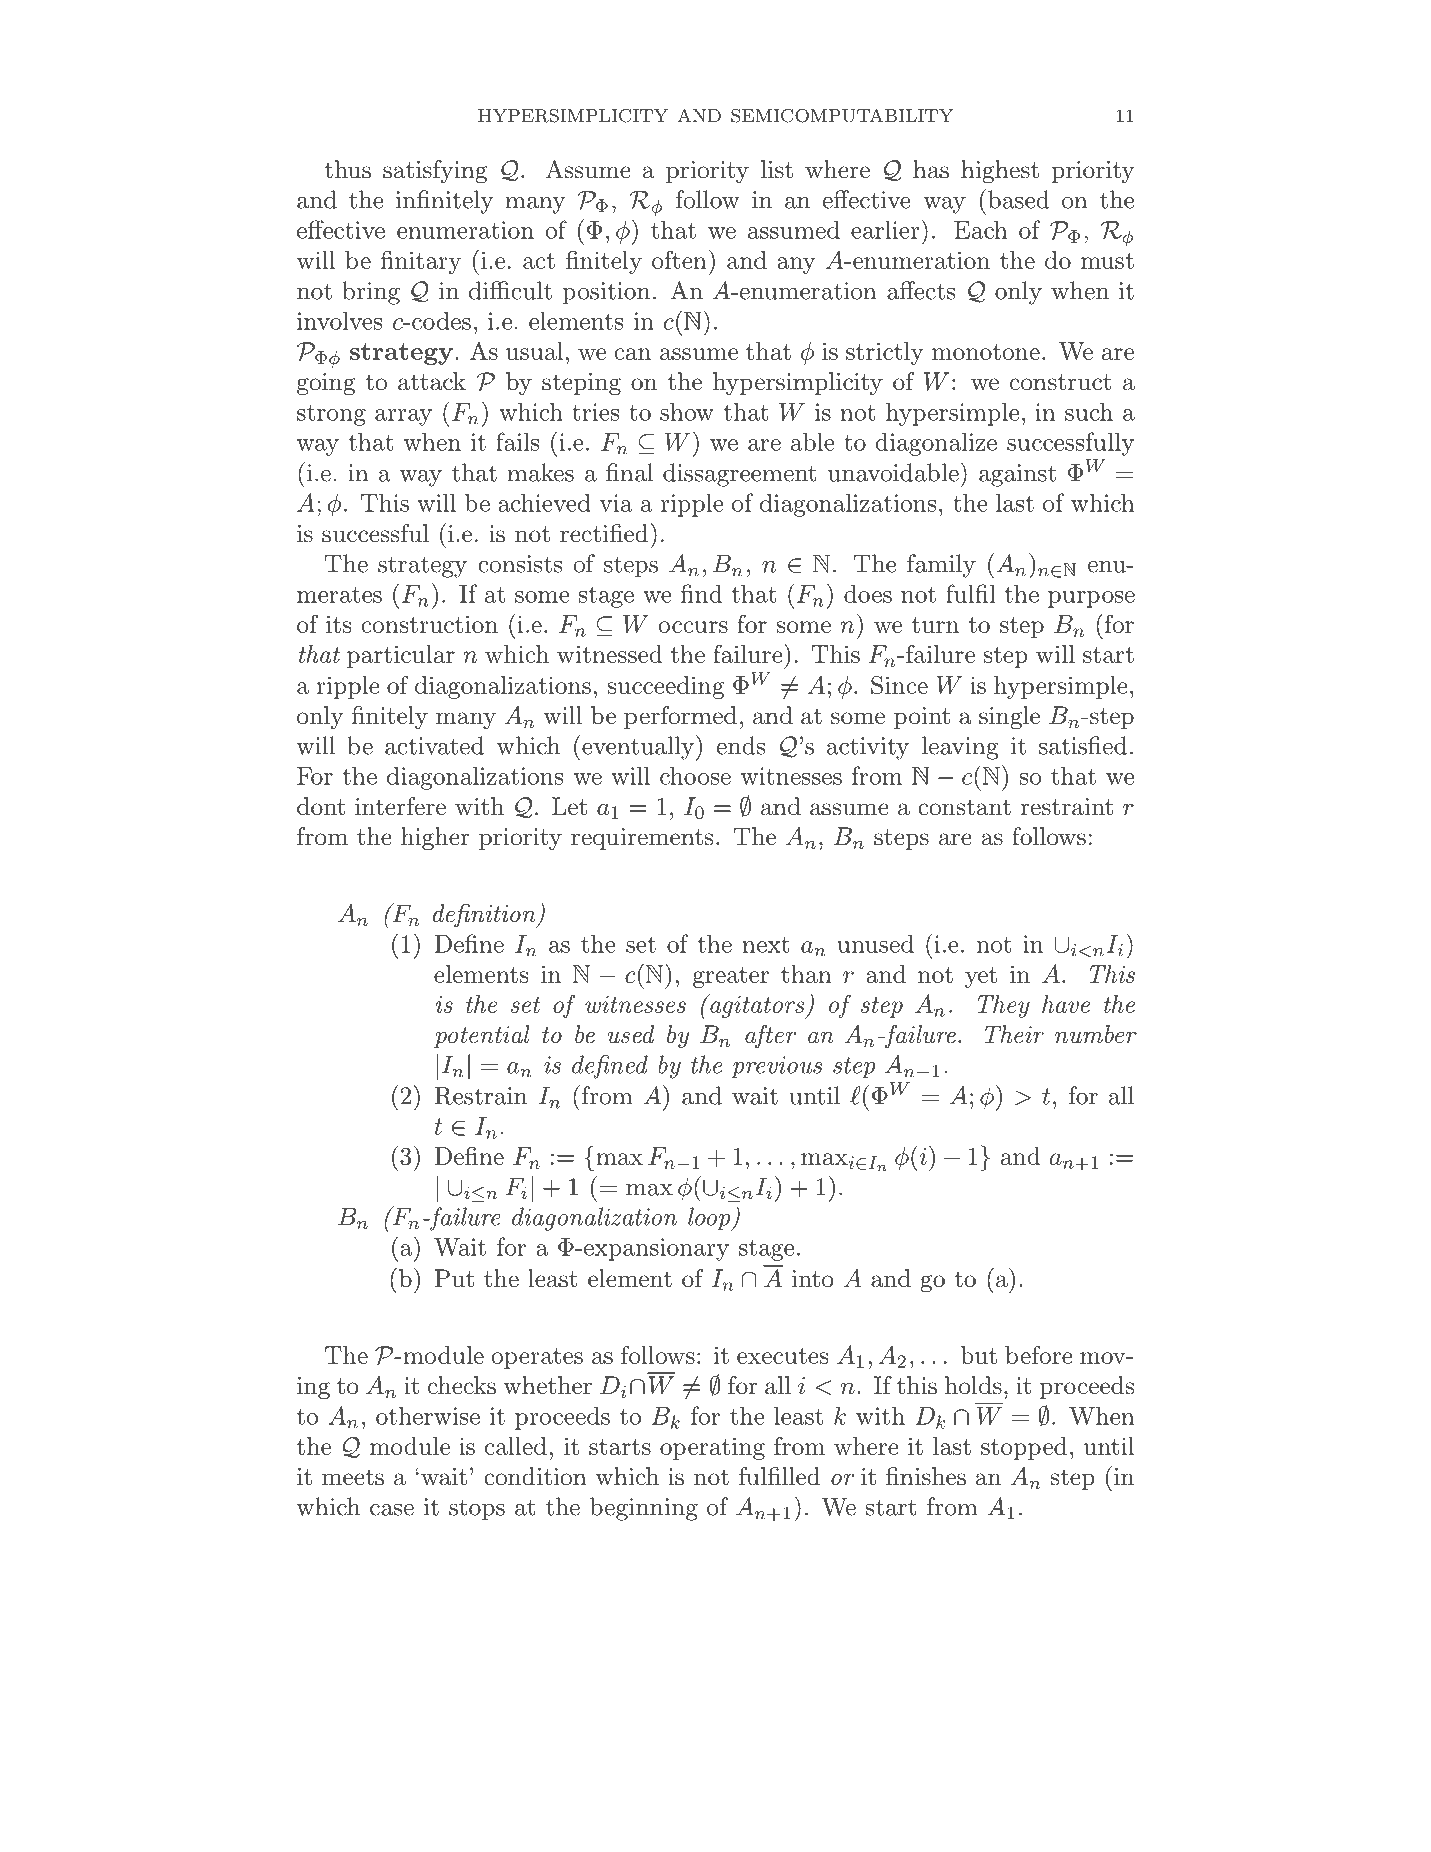 This document has width=1431, height=1852. Describe the element at coordinates (392, 1510) in the document. I see `case` at that location.
